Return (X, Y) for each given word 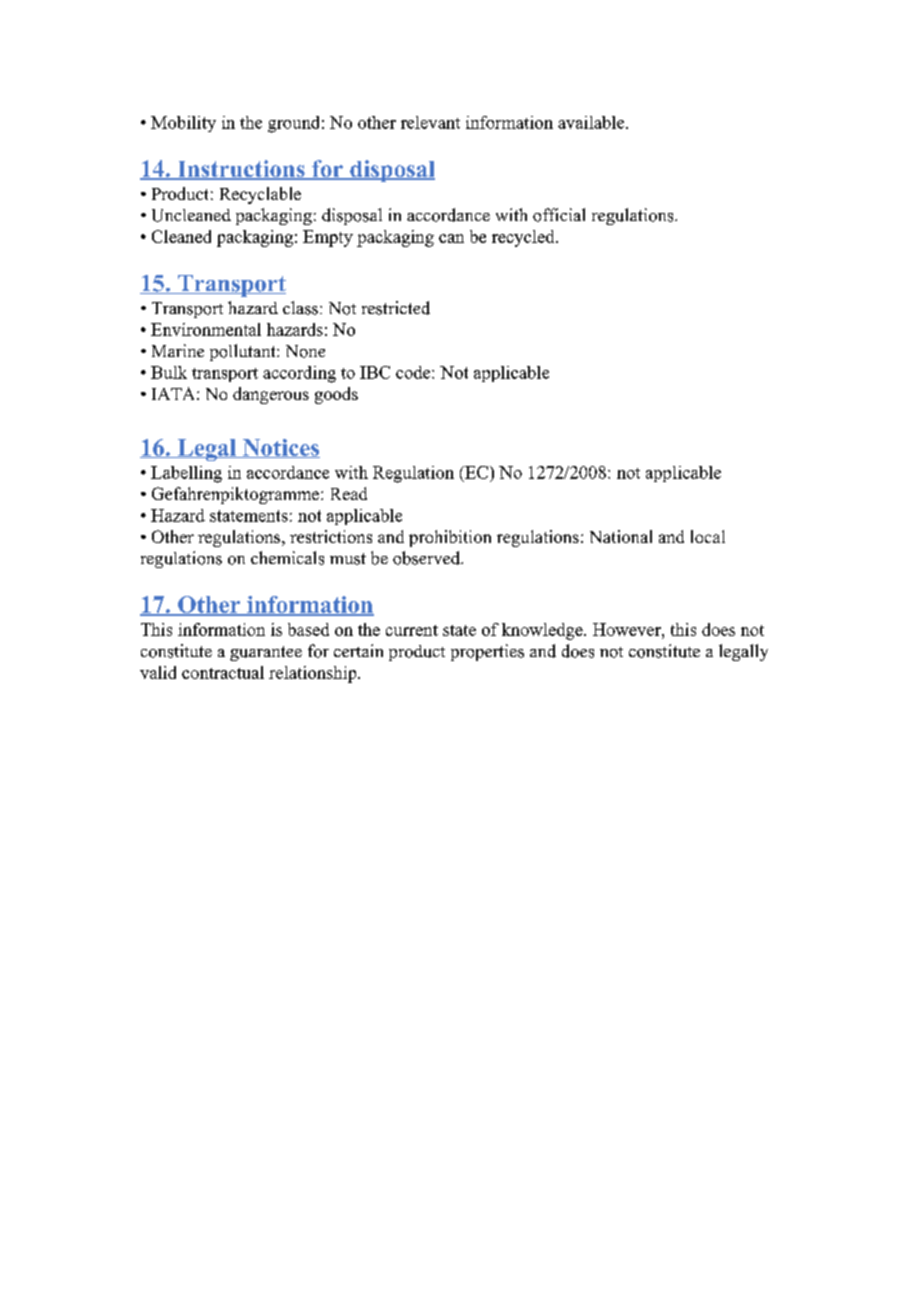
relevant (430, 122)
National (621, 536)
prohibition (450, 538)
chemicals (287, 558)
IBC (375, 372)
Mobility (183, 124)
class (300, 308)
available (592, 122)
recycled (524, 238)
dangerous (271, 395)
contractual (223, 672)
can (451, 238)
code (414, 372)
